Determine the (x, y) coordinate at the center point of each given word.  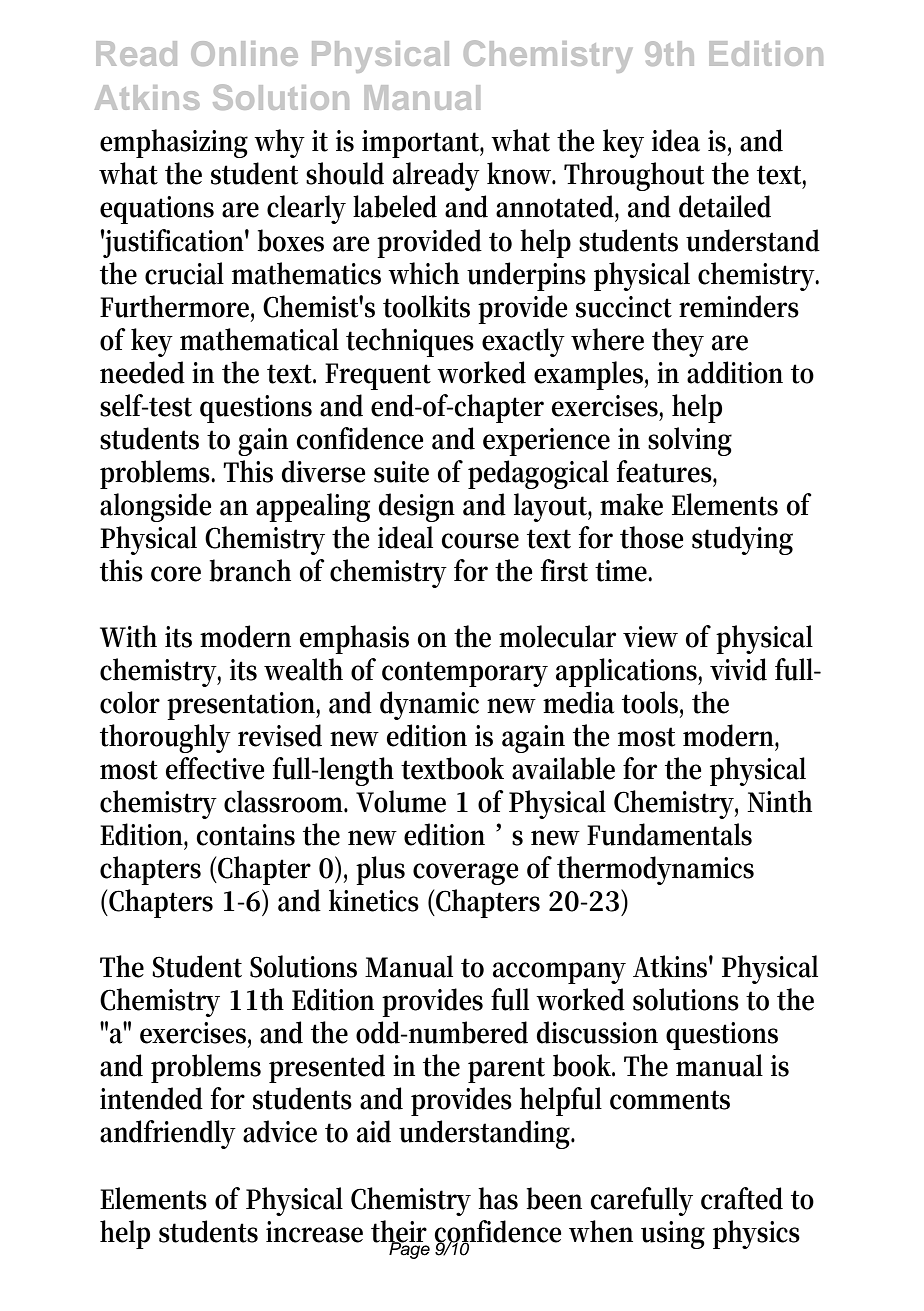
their (399, 1232)
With (128, 636)
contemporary (465, 674)
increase (314, 1232)
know (521, 173)
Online (244, 53)
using (673, 1235)
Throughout (634, 176)
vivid (738, 669)
